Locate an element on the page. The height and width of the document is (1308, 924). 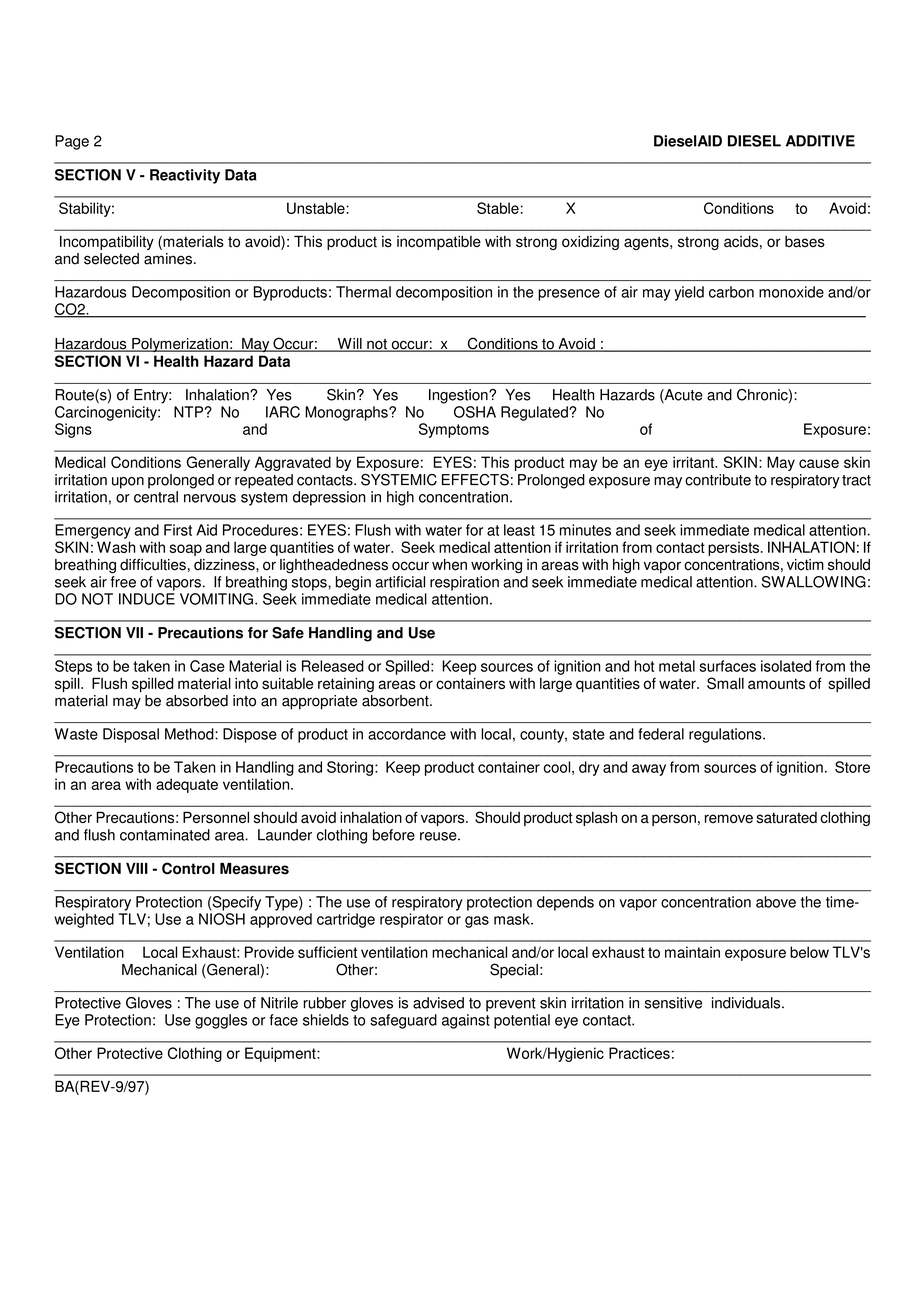
respiration is located at coordinates (464, 583).
